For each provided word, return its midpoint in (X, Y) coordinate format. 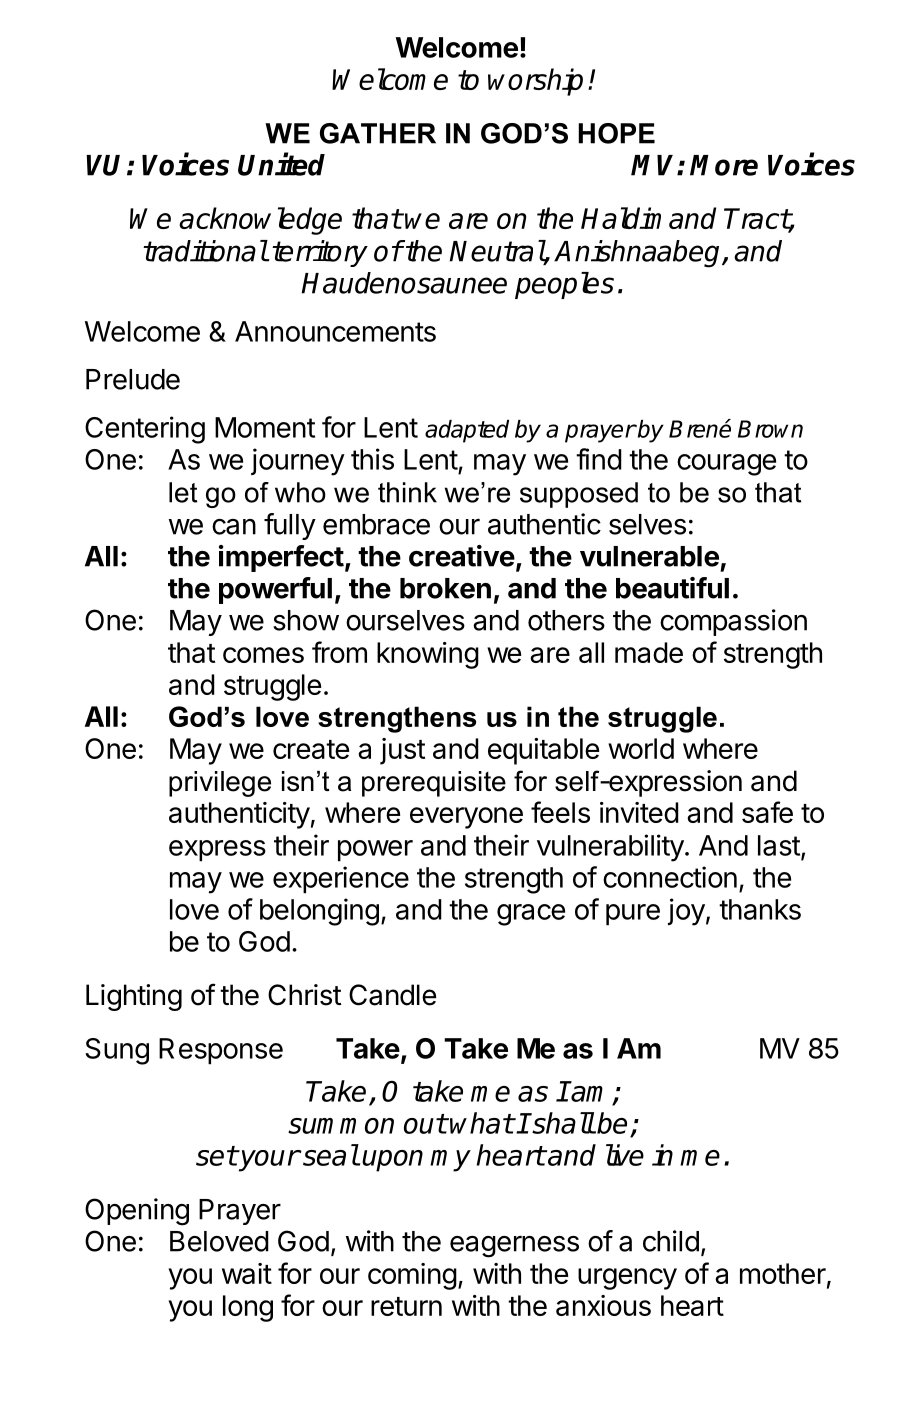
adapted (467, 431)
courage (726, 465)
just (402, 751)
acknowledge (260, 221)
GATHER (378, 133)
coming (412, 1276)
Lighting (134, 997)
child (671, 1241)
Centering (145, 430)
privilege (220, 784)
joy (686, 912)
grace (531, 915)
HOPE (616, 133)
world (641, 748)
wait (247, 1273)
